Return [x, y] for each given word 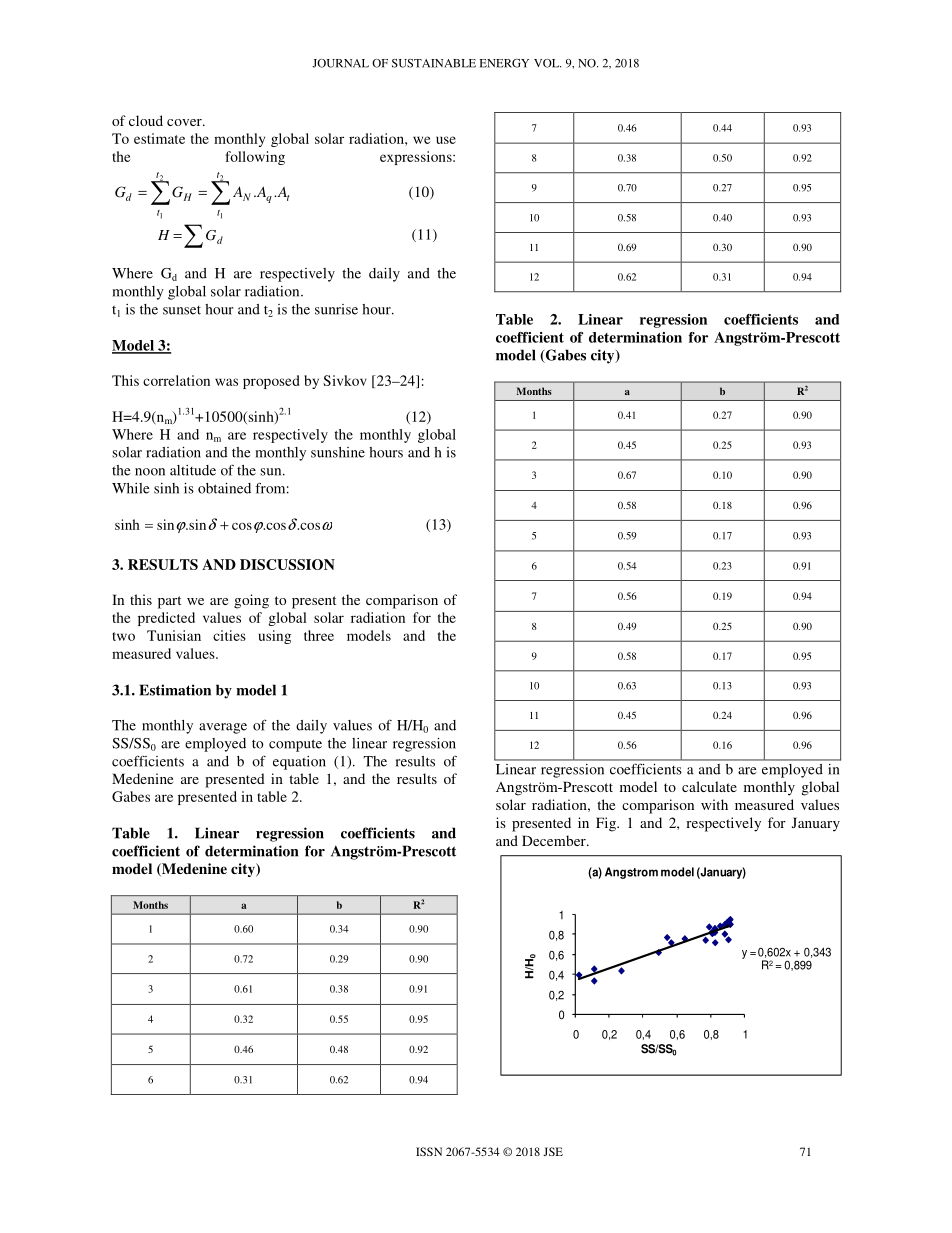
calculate [709, 786]
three [319, 635]
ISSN [429, 1151]
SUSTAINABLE [434, 63]
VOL [547, 63]
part [169, 602]
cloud [146, 120]
